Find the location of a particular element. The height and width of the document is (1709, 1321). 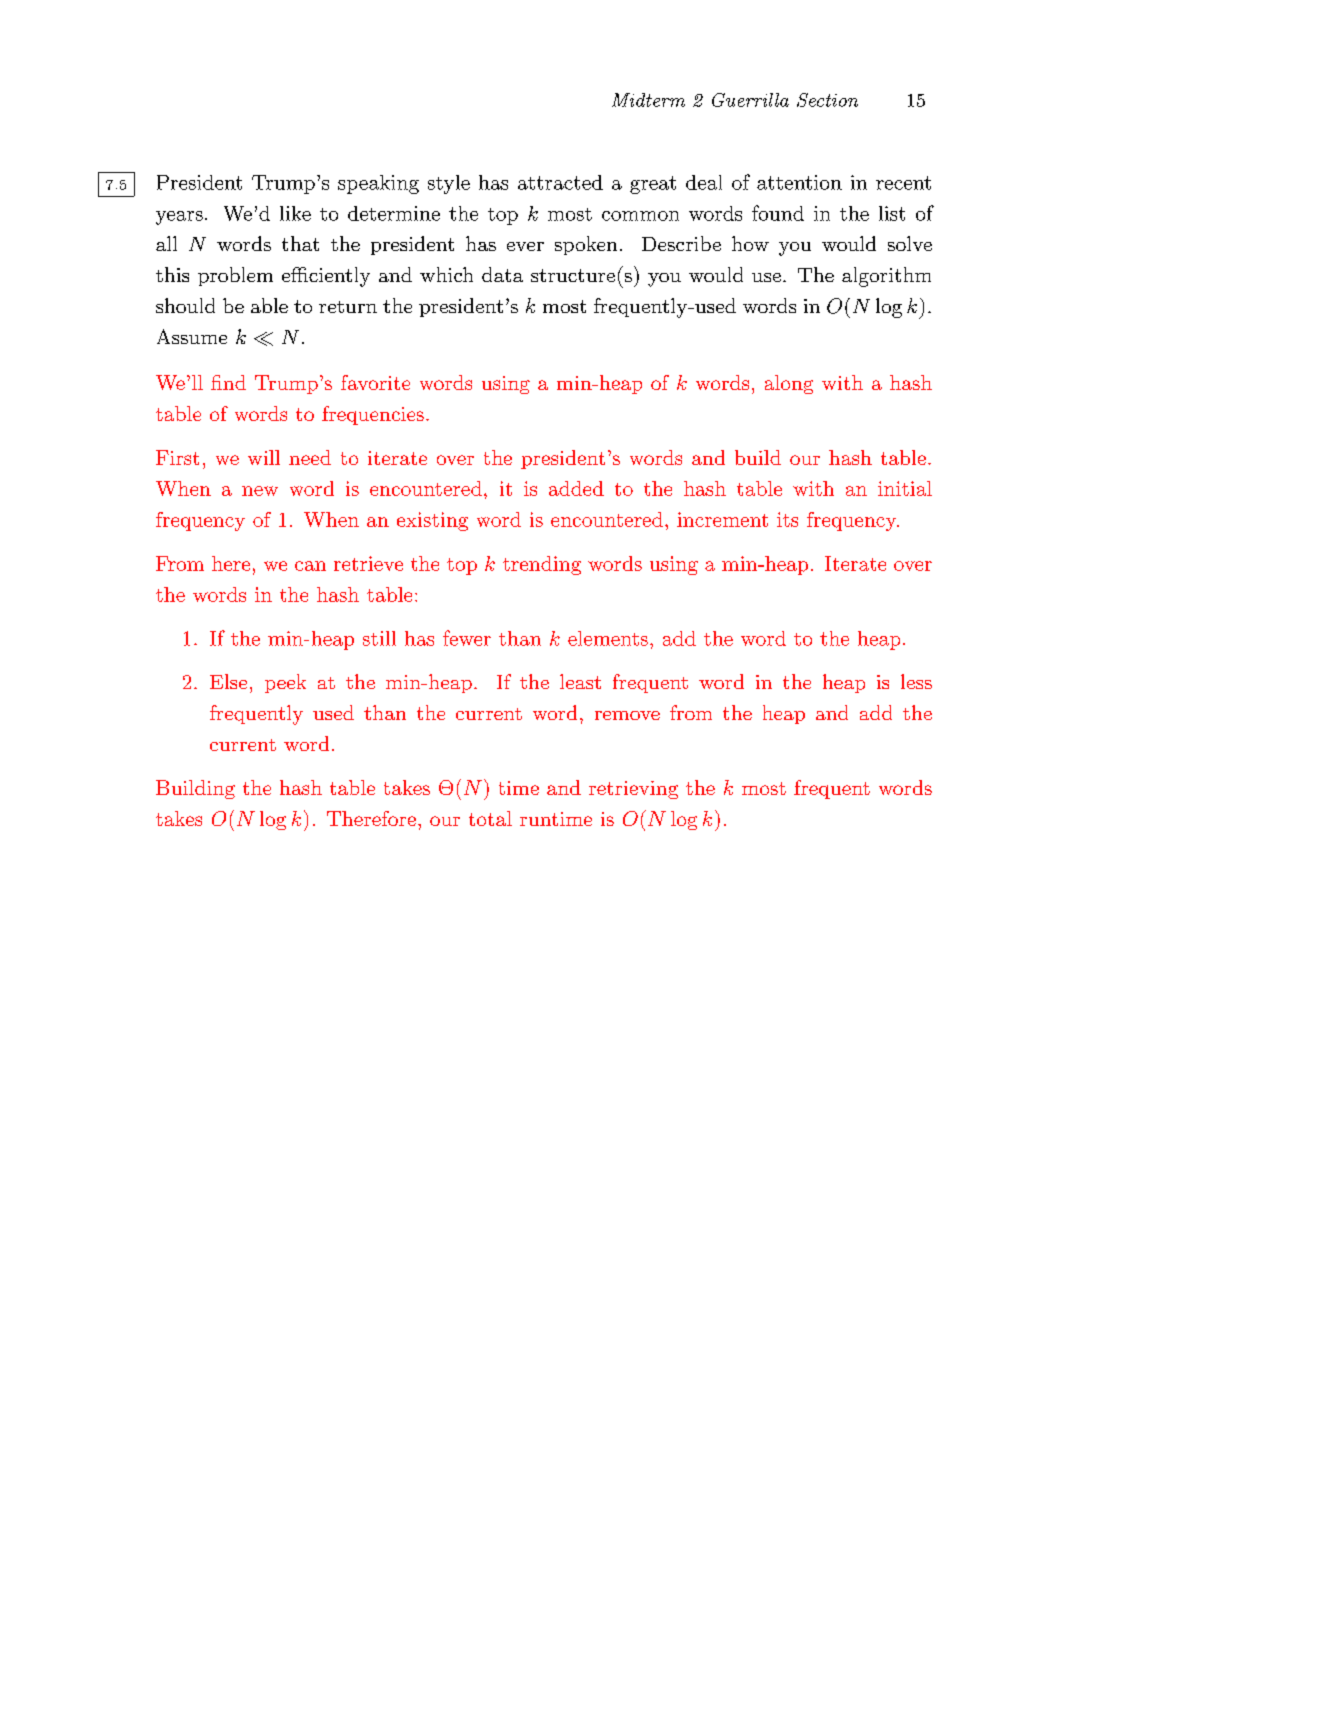

speaking is located at coordinates (378, 184).
